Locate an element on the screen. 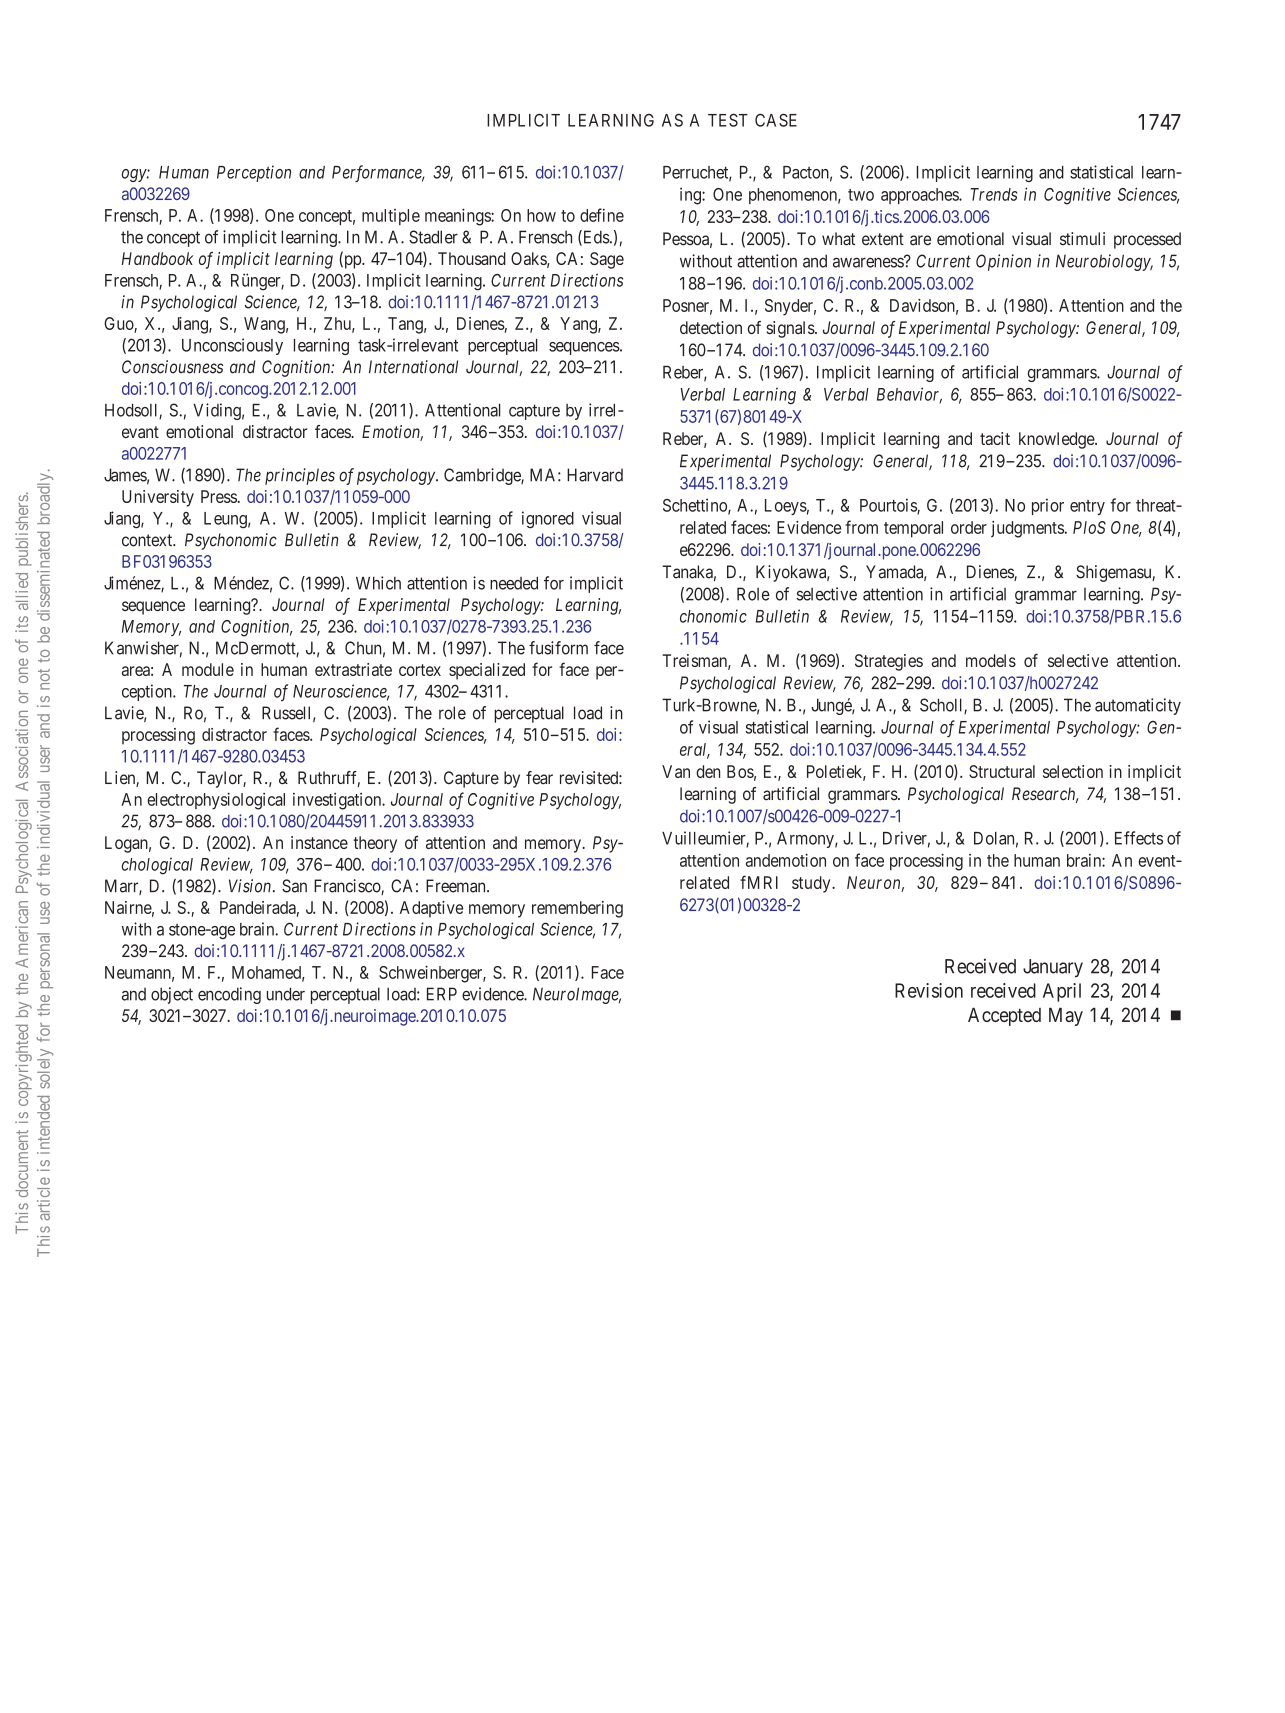 Image resolution: width=1285 pixels, height=1713 pixels. Trends is located at coordinates (994, 194).
